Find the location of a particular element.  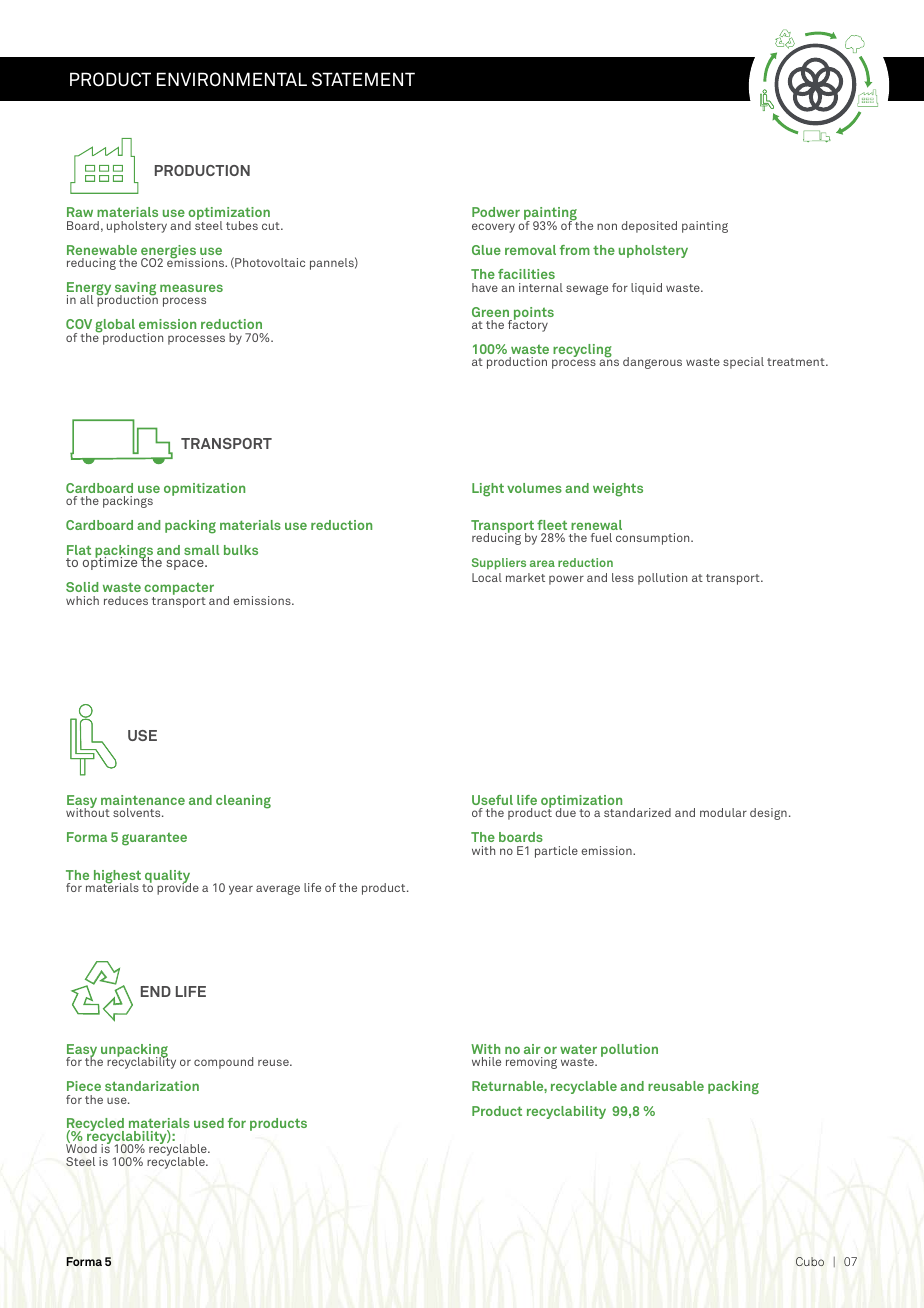

Local is located at coordinates (487, 577).
